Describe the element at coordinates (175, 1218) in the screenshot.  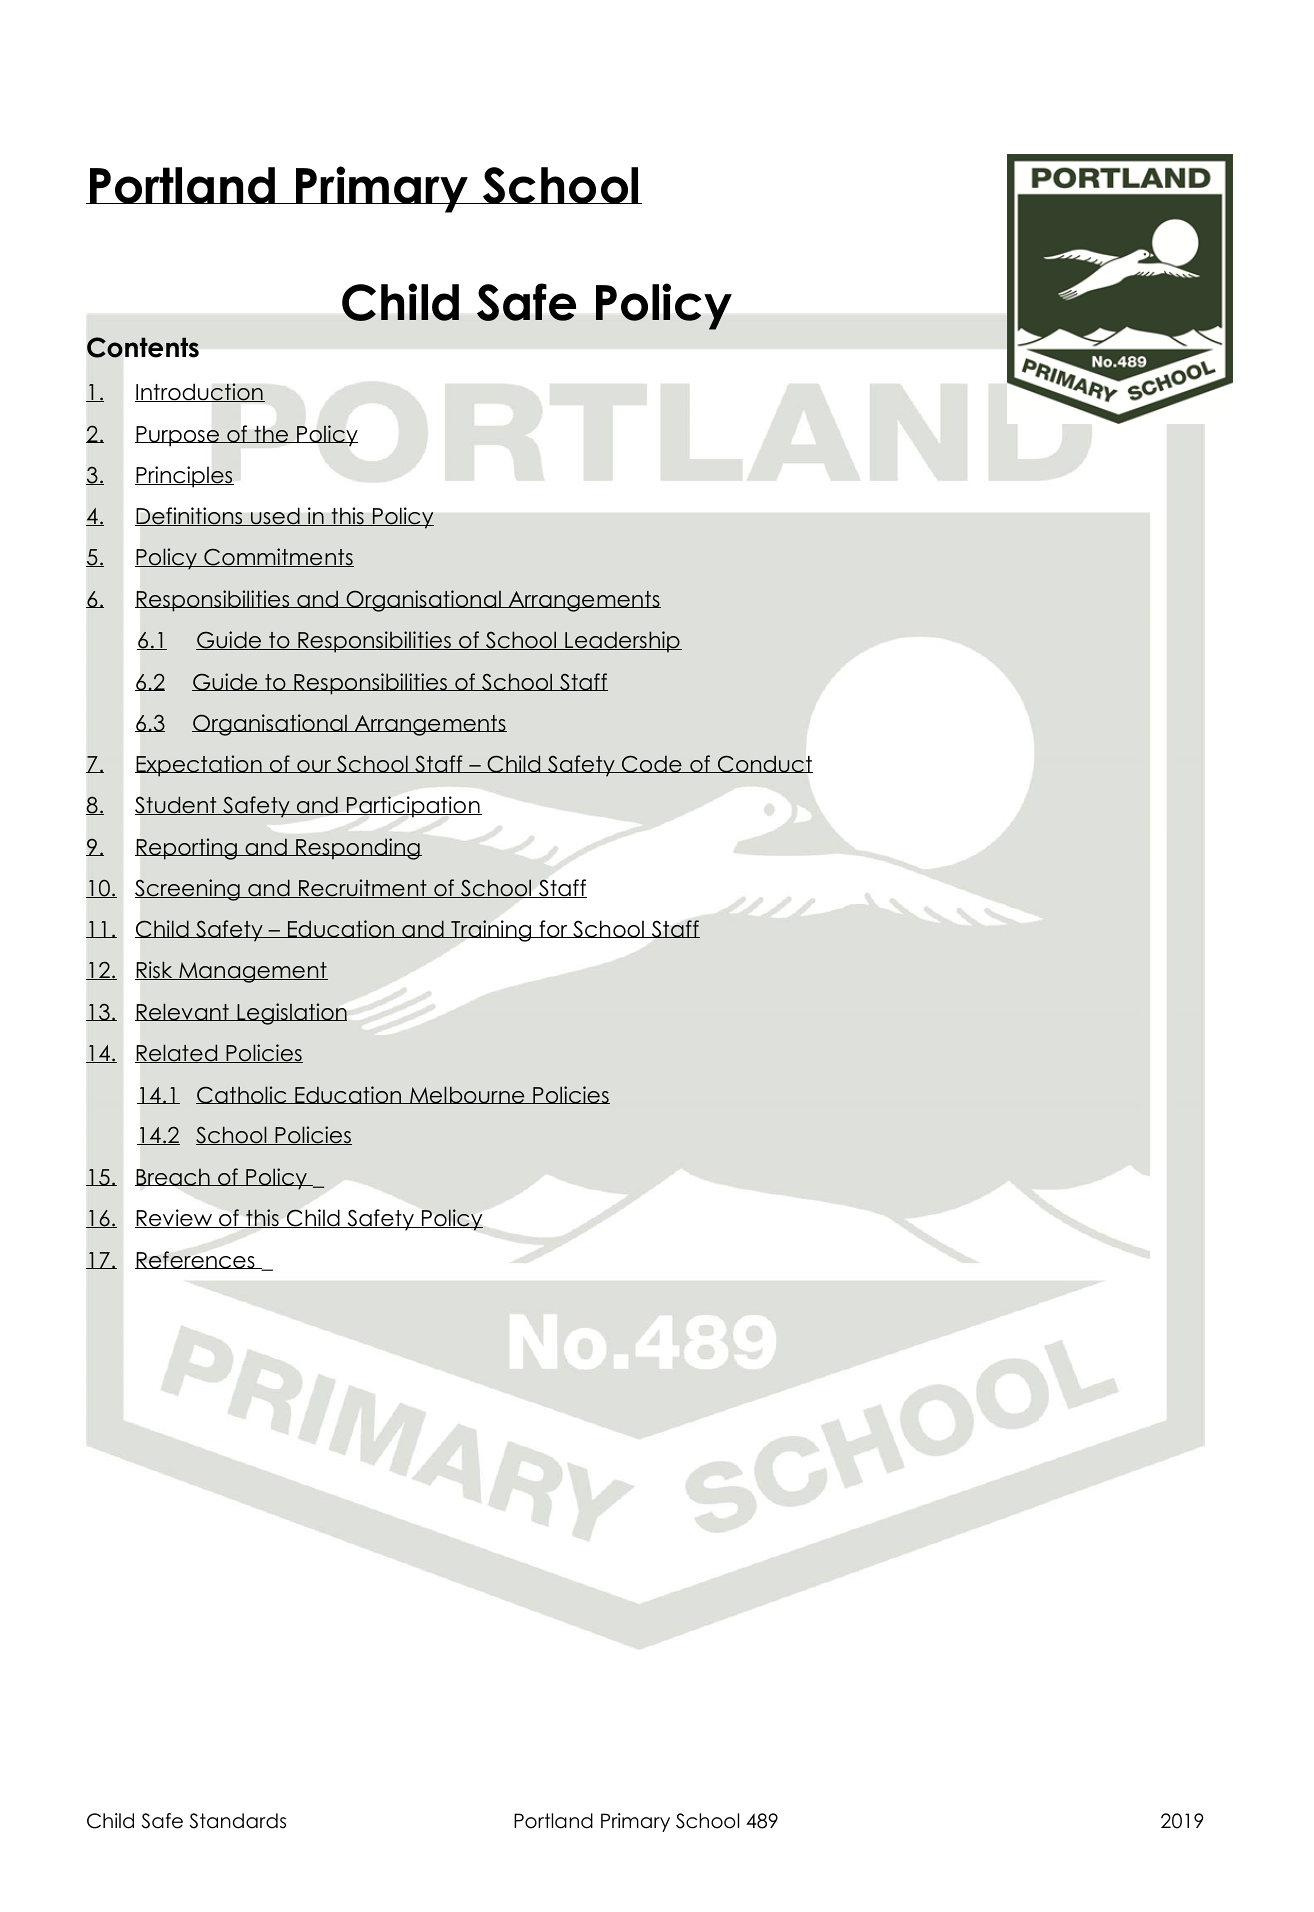
I see `Review` at that location.
